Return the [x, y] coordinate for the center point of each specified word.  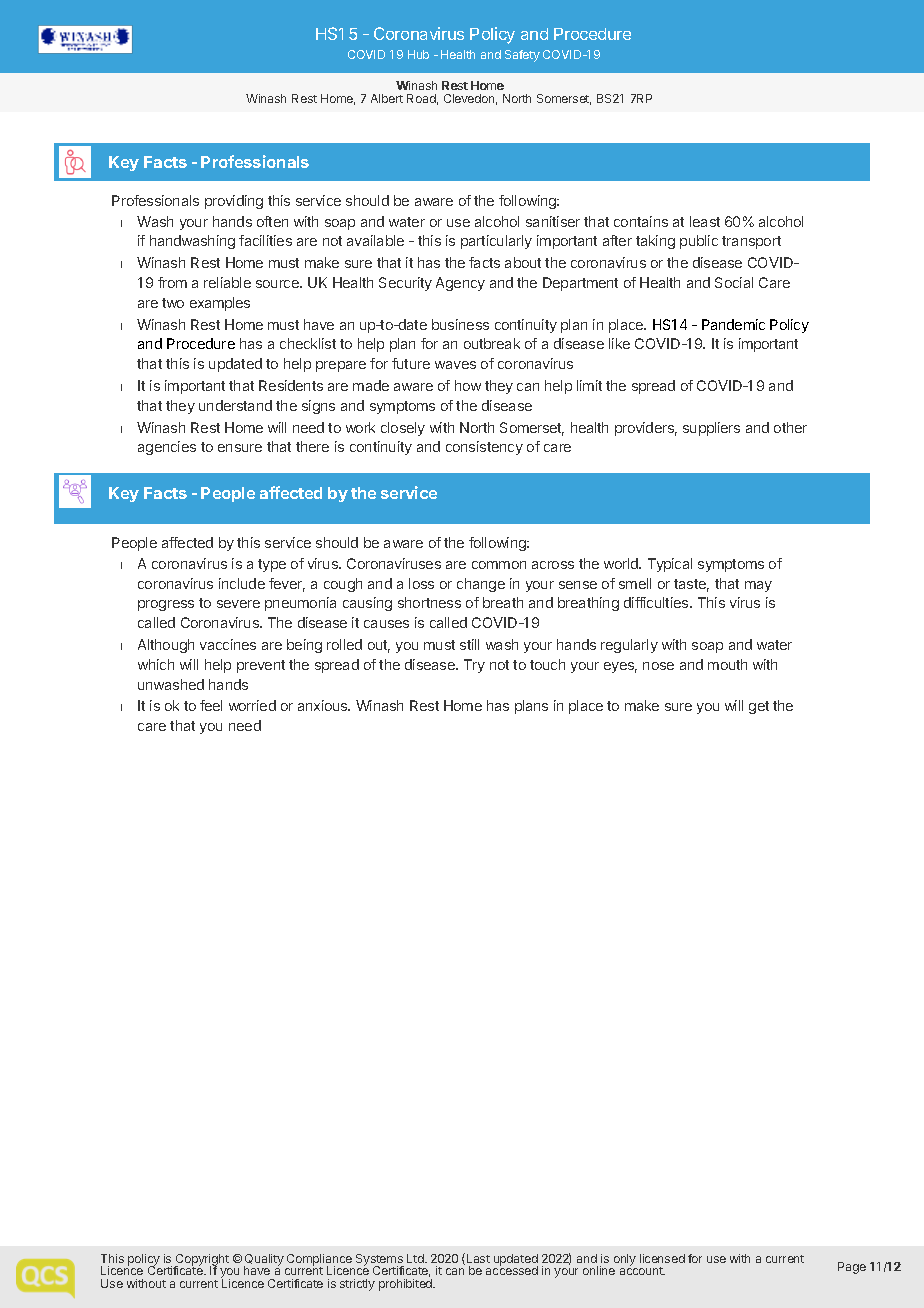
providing [234, 202]
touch [547, 664]
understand [235, 405]
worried [252, 705]
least [705, 221]
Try [474, 666]
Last [478, 1258]
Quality [264, 1261]
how [468, 385]
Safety [522, 56]
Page [852, 1268]
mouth [727, 664]
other [790, 427]
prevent [261, 666]
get [759, 707]
